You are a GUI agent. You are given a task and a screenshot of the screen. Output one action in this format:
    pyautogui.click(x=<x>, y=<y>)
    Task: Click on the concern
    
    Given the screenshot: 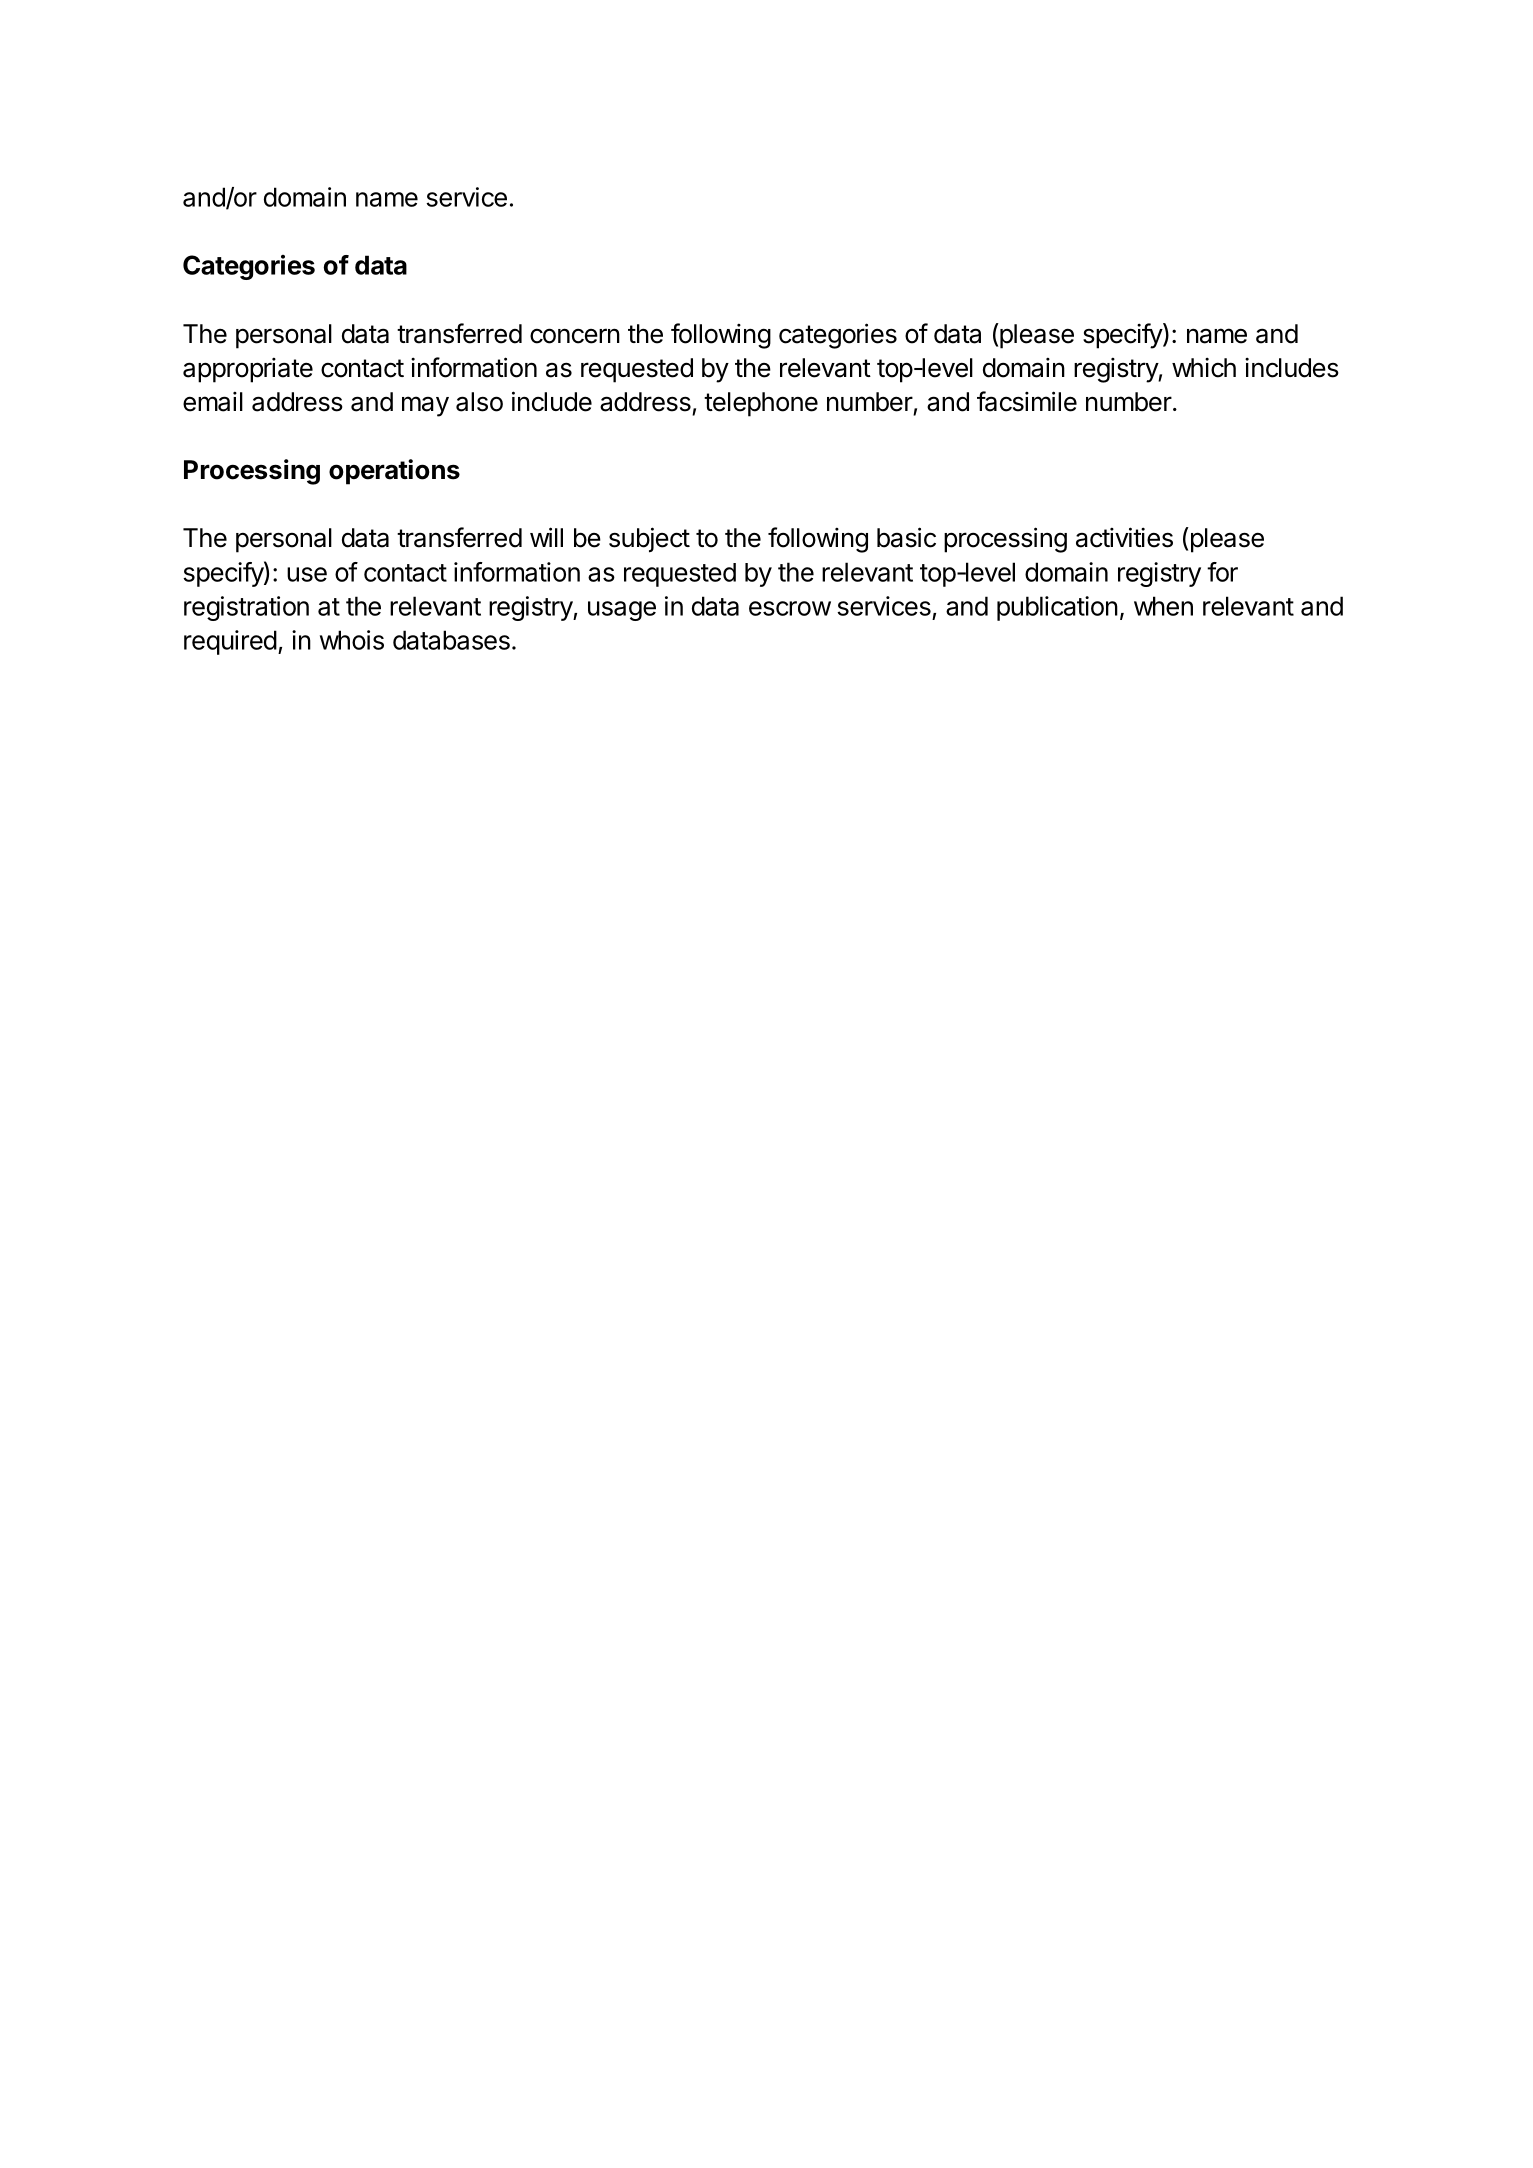 What is the action you would take?
    pyautogui.click(x=575, y=336)
